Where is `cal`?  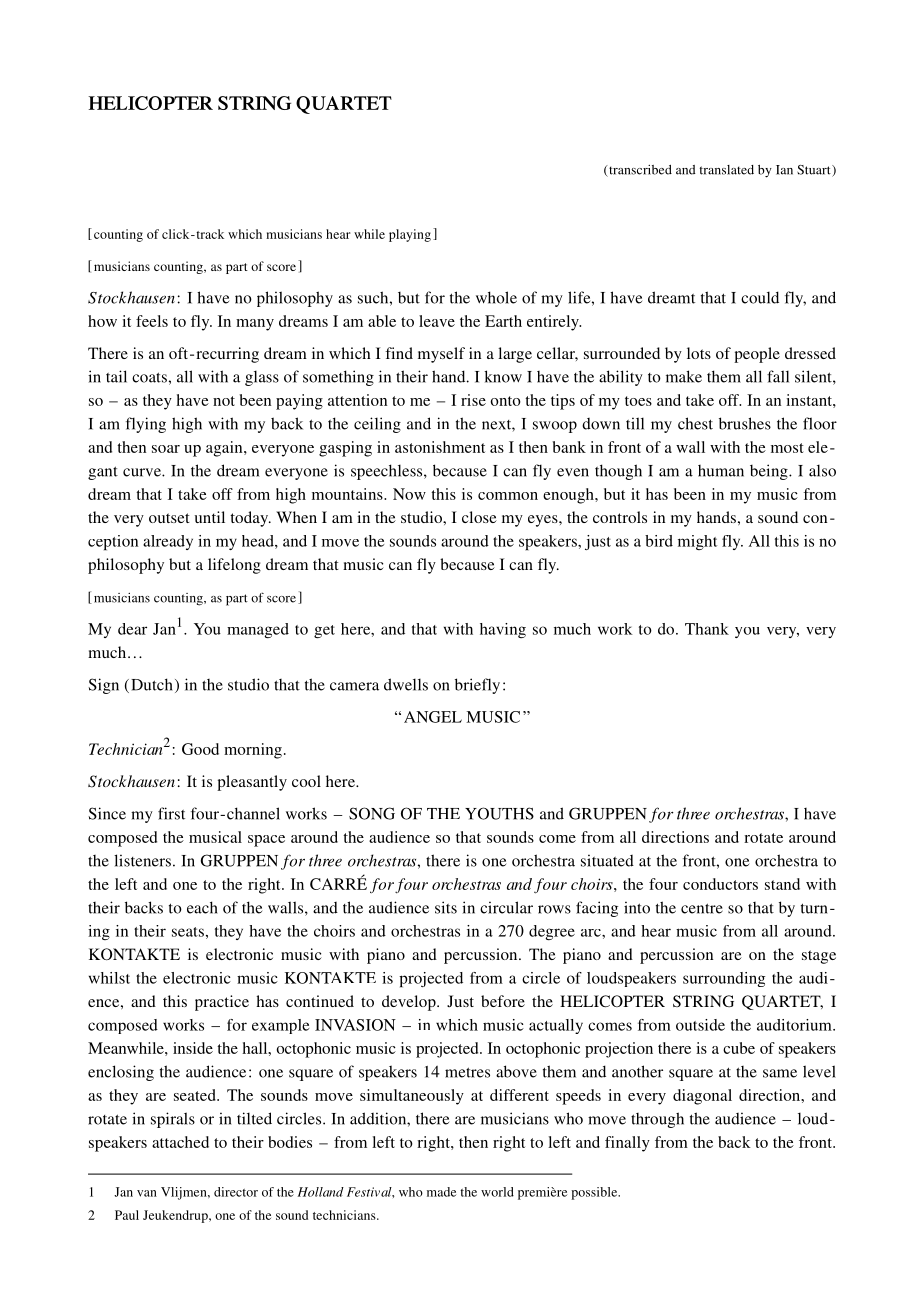
cal is located at coordinates (232, 837).
